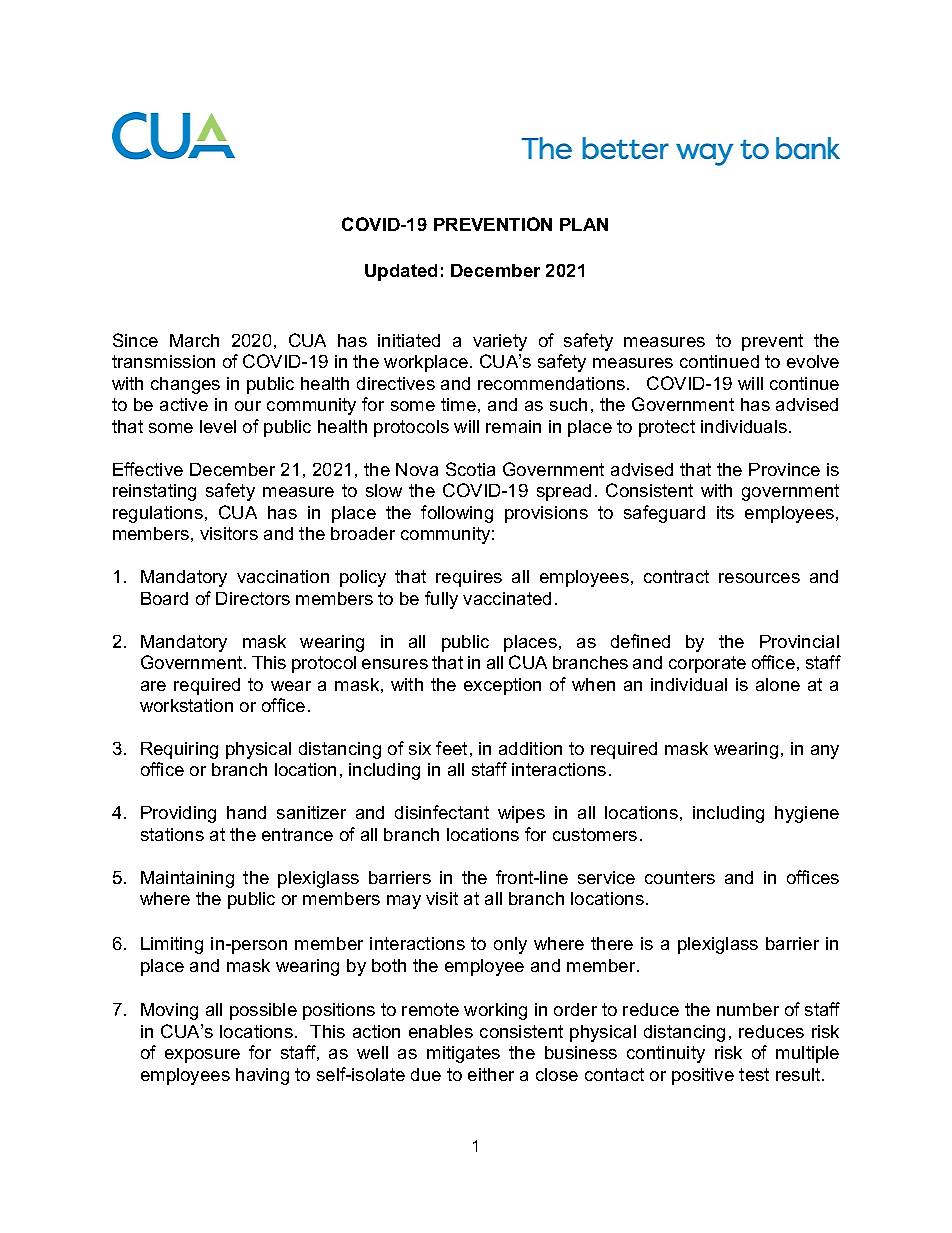 The image size is (952, 1233). I want to click on exposure, so click(202, 1056).
